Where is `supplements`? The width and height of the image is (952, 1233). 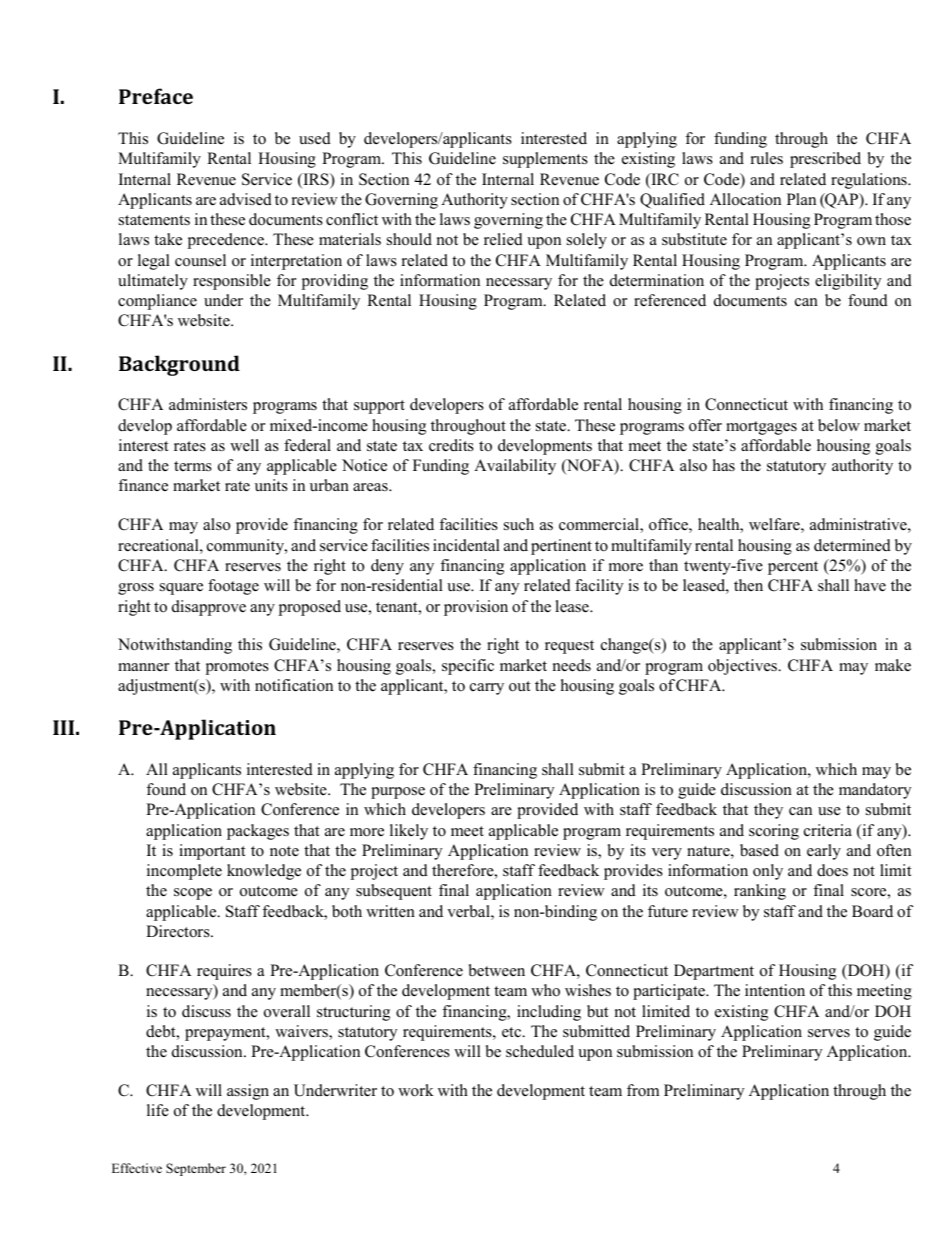 supplements is located at coordinates (545, 160).
